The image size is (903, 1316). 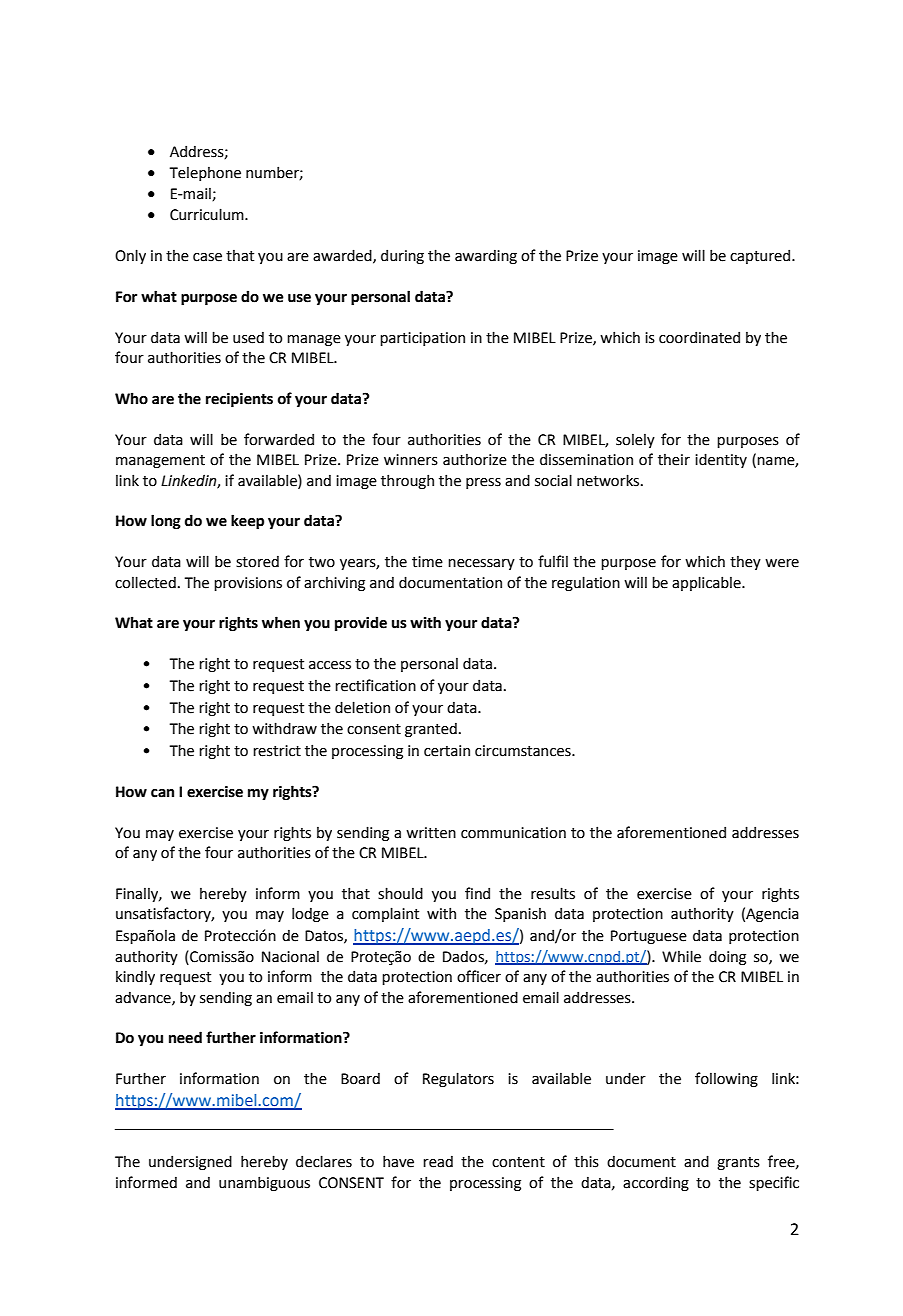 What do you see at coordinates (431, 730) in the page?
I see `granted` at bounding box center [431, 730].
